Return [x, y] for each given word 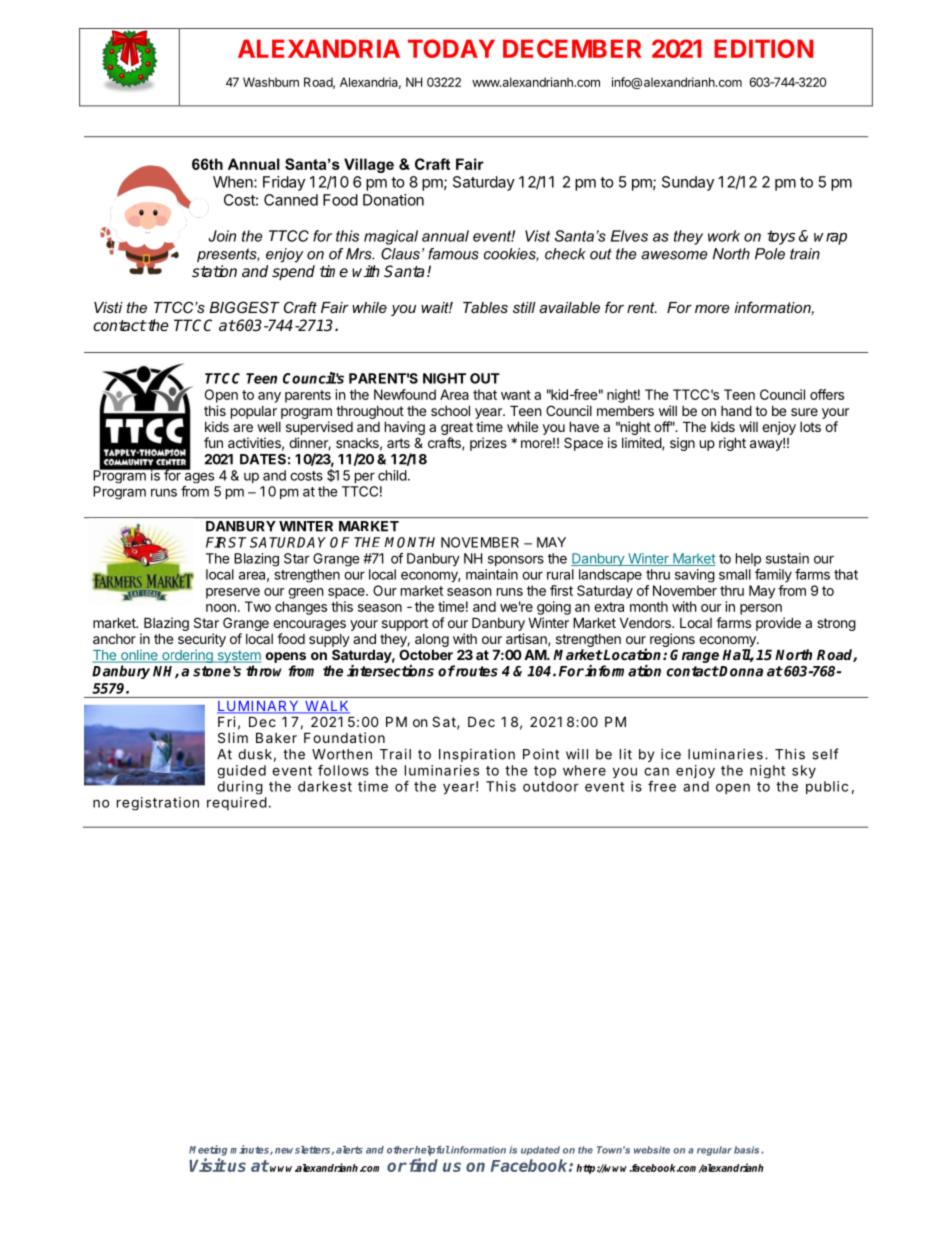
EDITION [763, 48]
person [761, 609]
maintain [492, 574]
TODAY [451, 48]
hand [736, 410]
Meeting [208, 1150]
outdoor [551, 786]
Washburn [271, 82]
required [237, 803]
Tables [485, 307]
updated [540, 1150]
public [827, 787]
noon [221, 608]
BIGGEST [244, 307]
